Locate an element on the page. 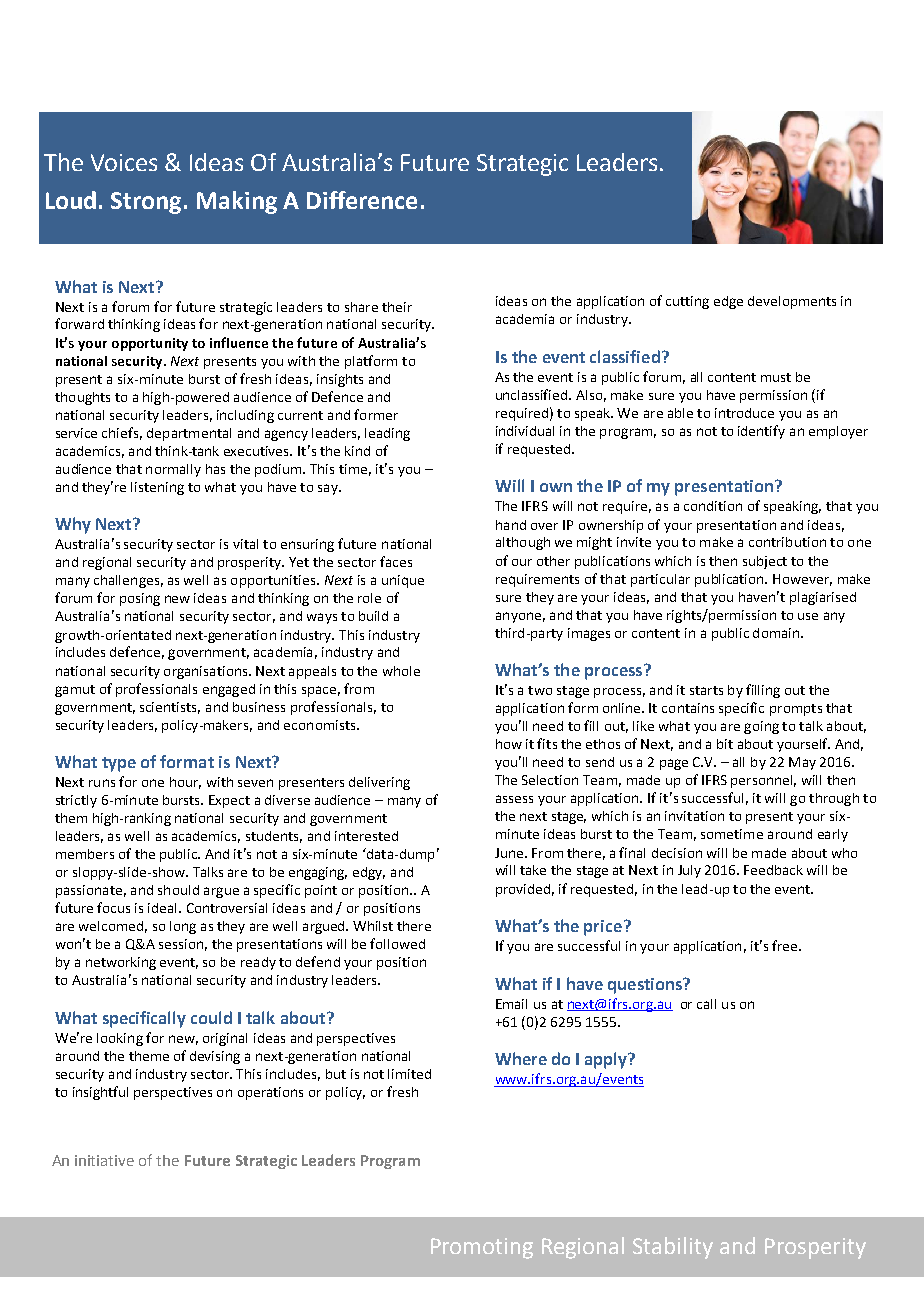 The width and height of the document is (924, 1308). Strong is located at coordinates (146, 203).
